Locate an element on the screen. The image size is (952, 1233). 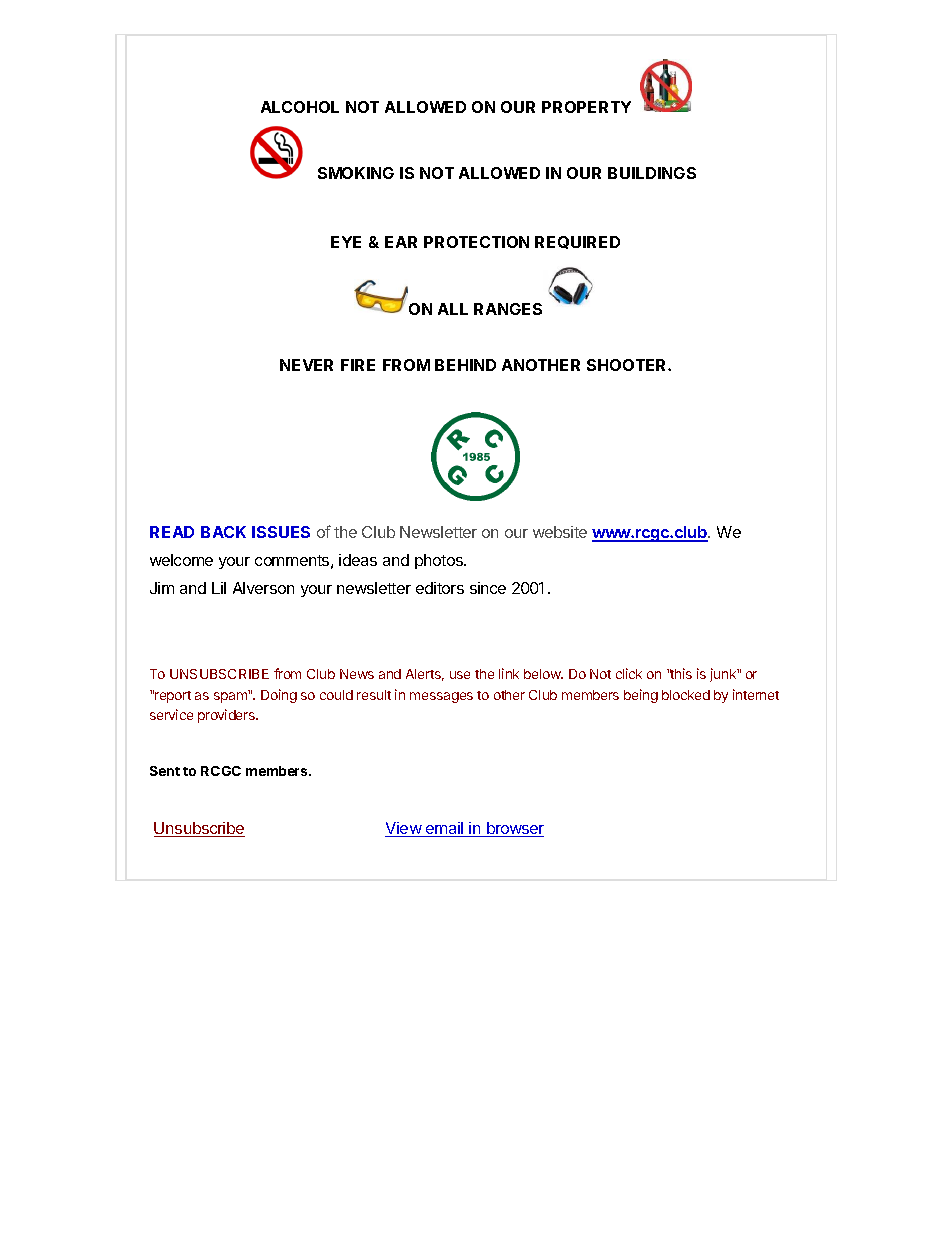
NEVER is located at coordinates (306, 365).
